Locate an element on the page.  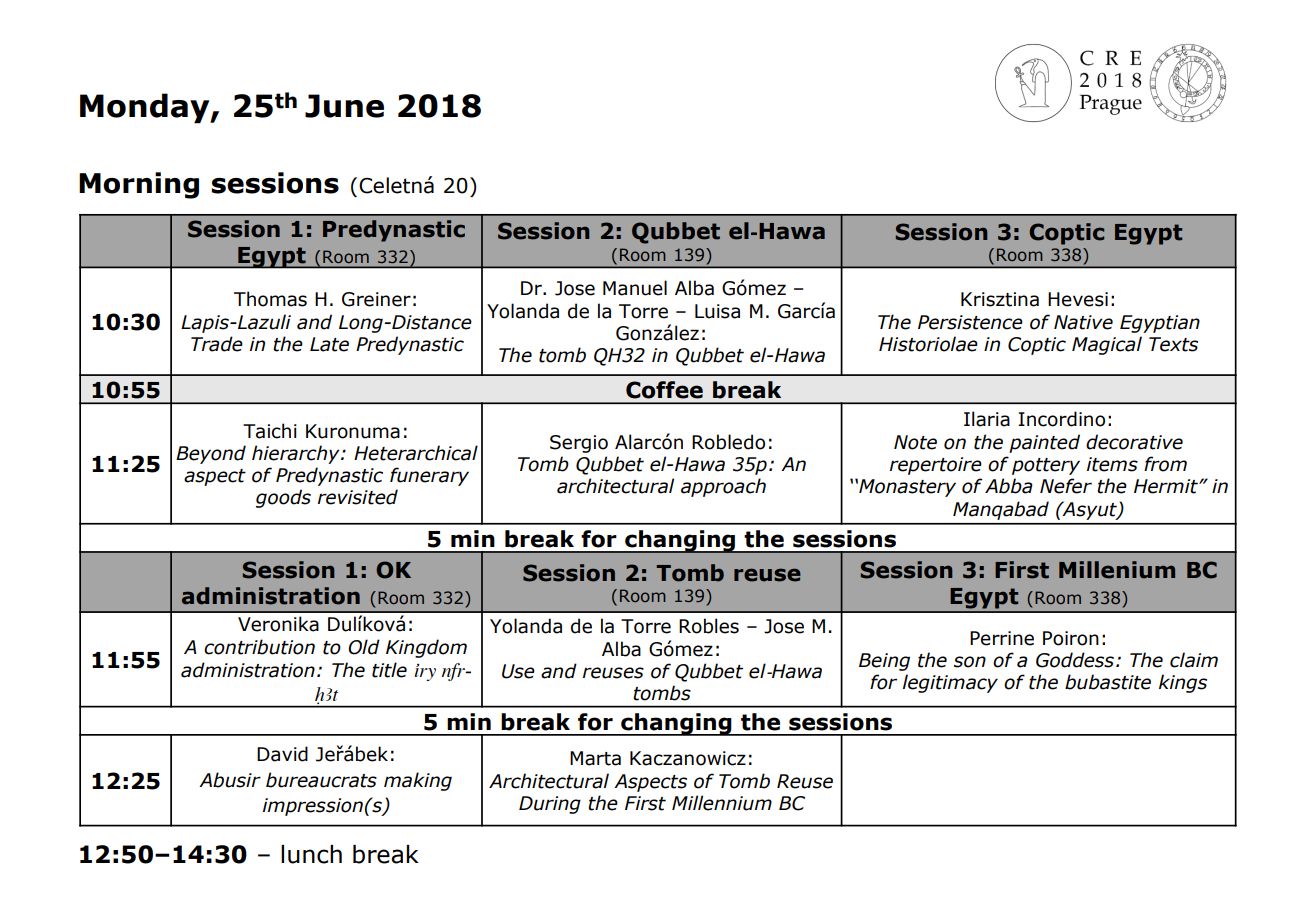
Trade is located at coordinates (217, 344).
